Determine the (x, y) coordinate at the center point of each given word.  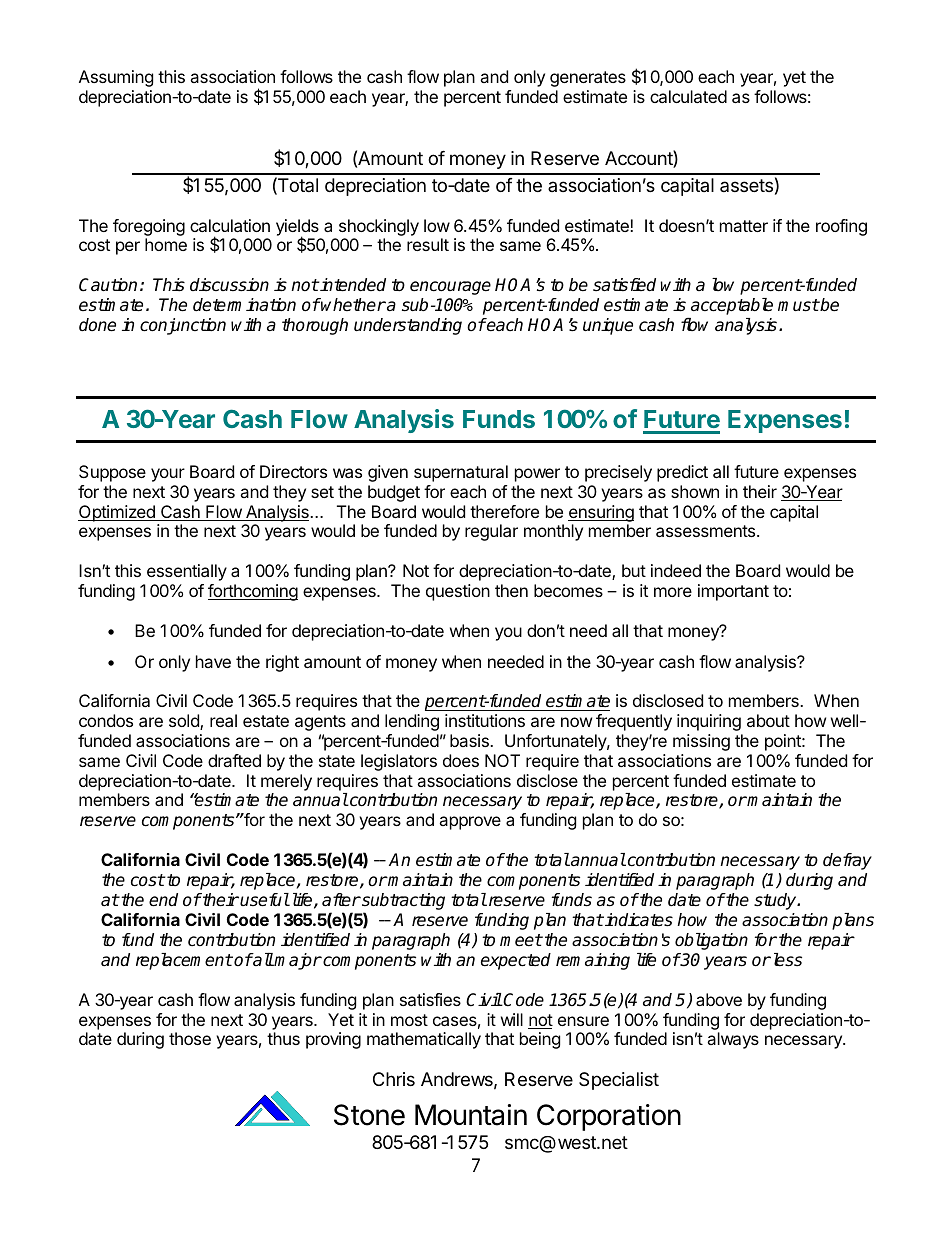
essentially (187, 572)
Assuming (116, 78)
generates (588, 79)
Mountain (471, 1115)
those (190, 1038)
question (458, 592)
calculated (688, 96)
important (733, 592)
